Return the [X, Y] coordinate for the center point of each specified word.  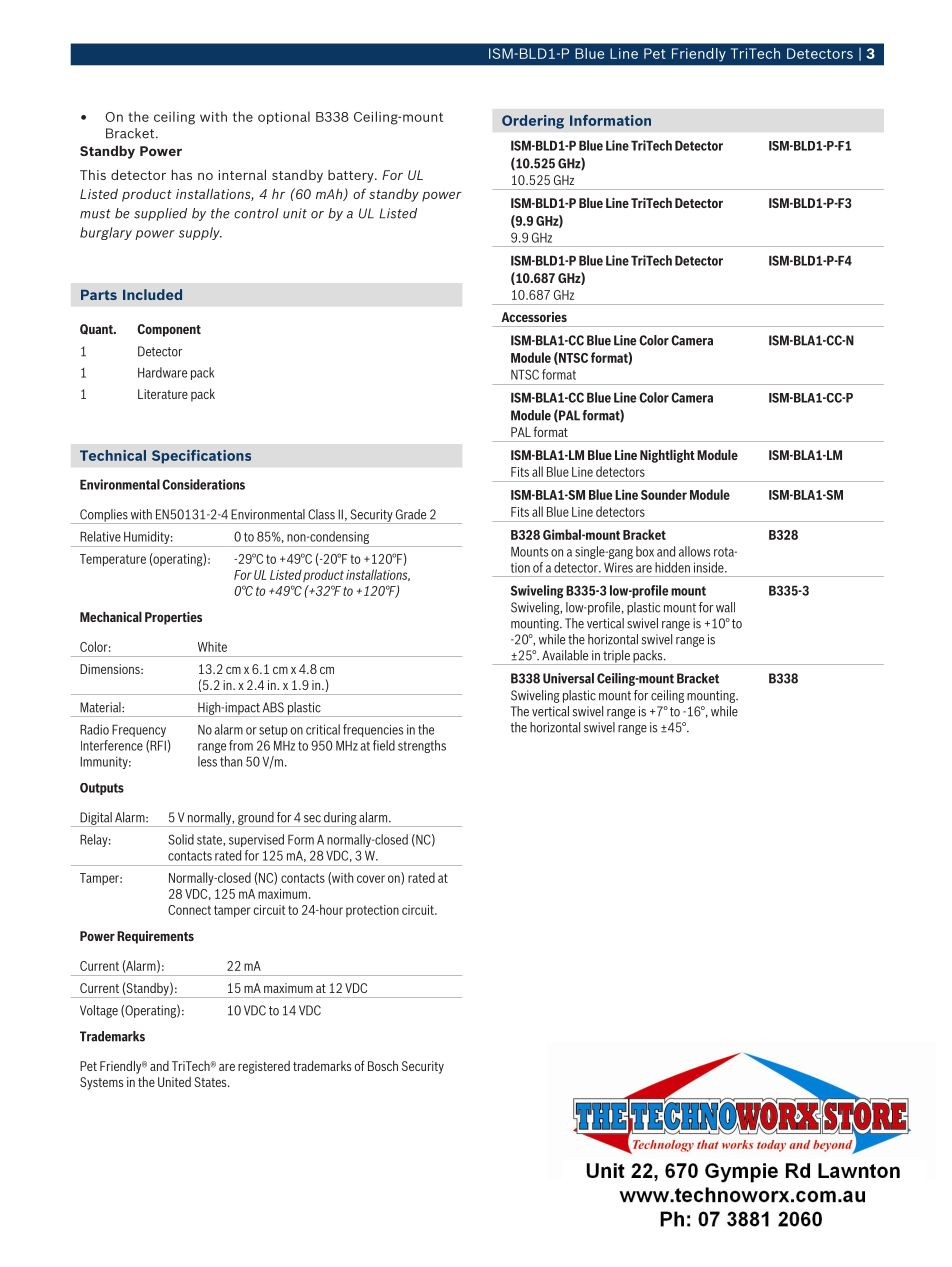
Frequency [139, 730]
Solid [181, 839]
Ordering [533, 122]
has [182, 174]
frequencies [373, 730]
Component [169, 330]
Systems [101, 1083]
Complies [104, 516]
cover [371, 879]
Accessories [534, 317]
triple [616, 657]
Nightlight [667, 456]
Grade [411, 514]
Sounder [664, 494]
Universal [568, 678]
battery [352, 176]
